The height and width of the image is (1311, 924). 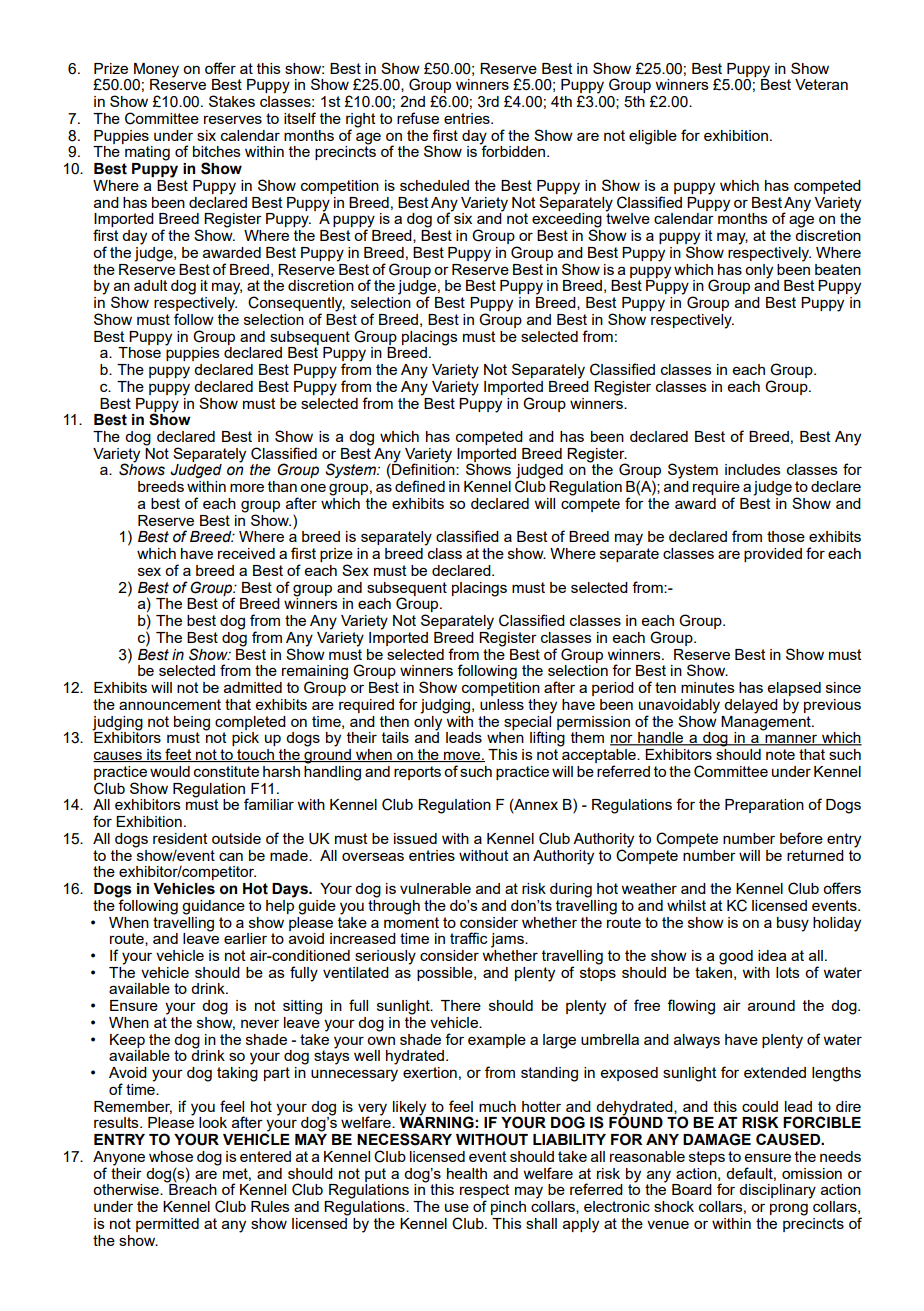 I want to click on issued, so click(x=415, y=838).
